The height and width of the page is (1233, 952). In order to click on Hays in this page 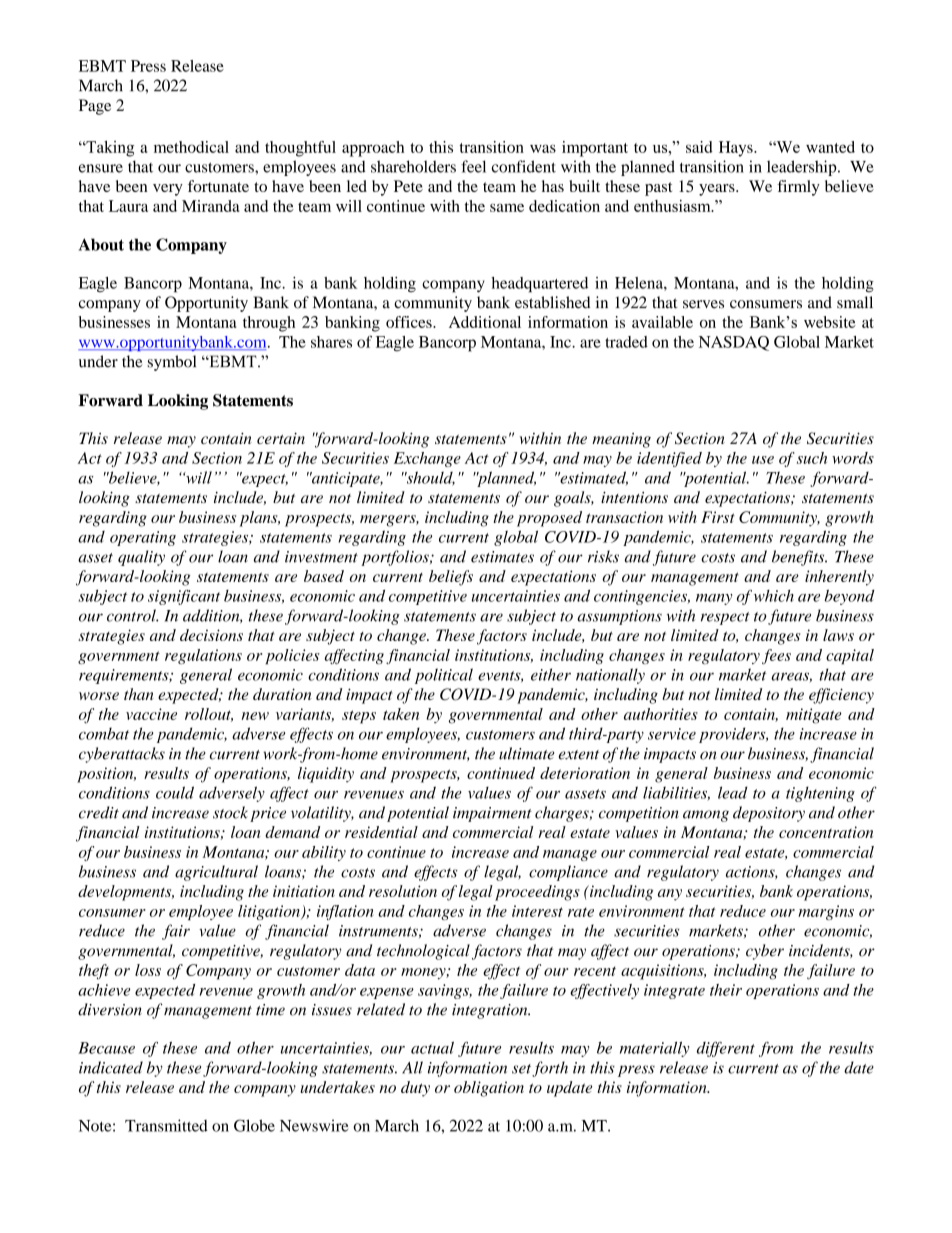, I will do `click(737, 149)`.
